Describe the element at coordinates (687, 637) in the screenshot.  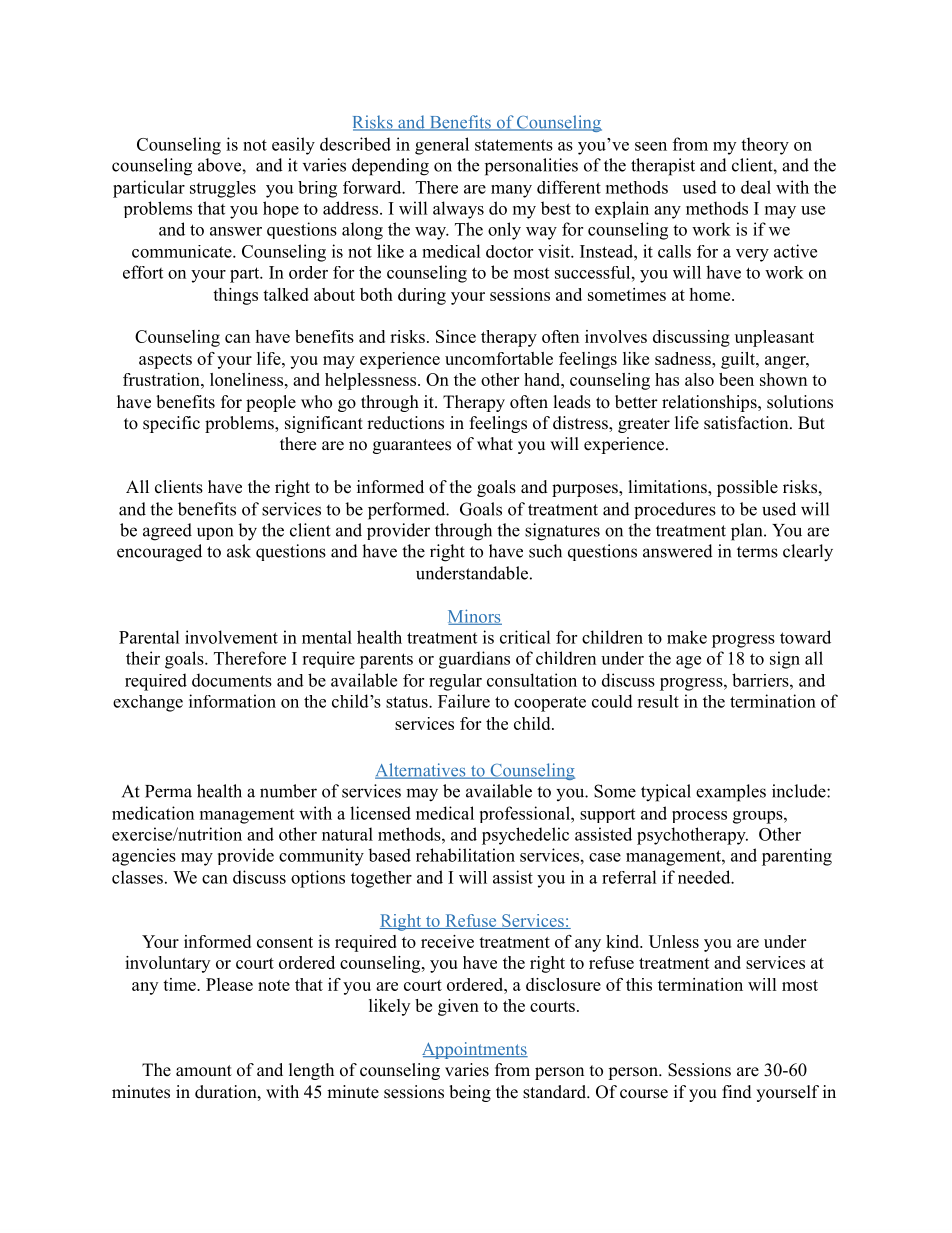
I see `make` at that location.
